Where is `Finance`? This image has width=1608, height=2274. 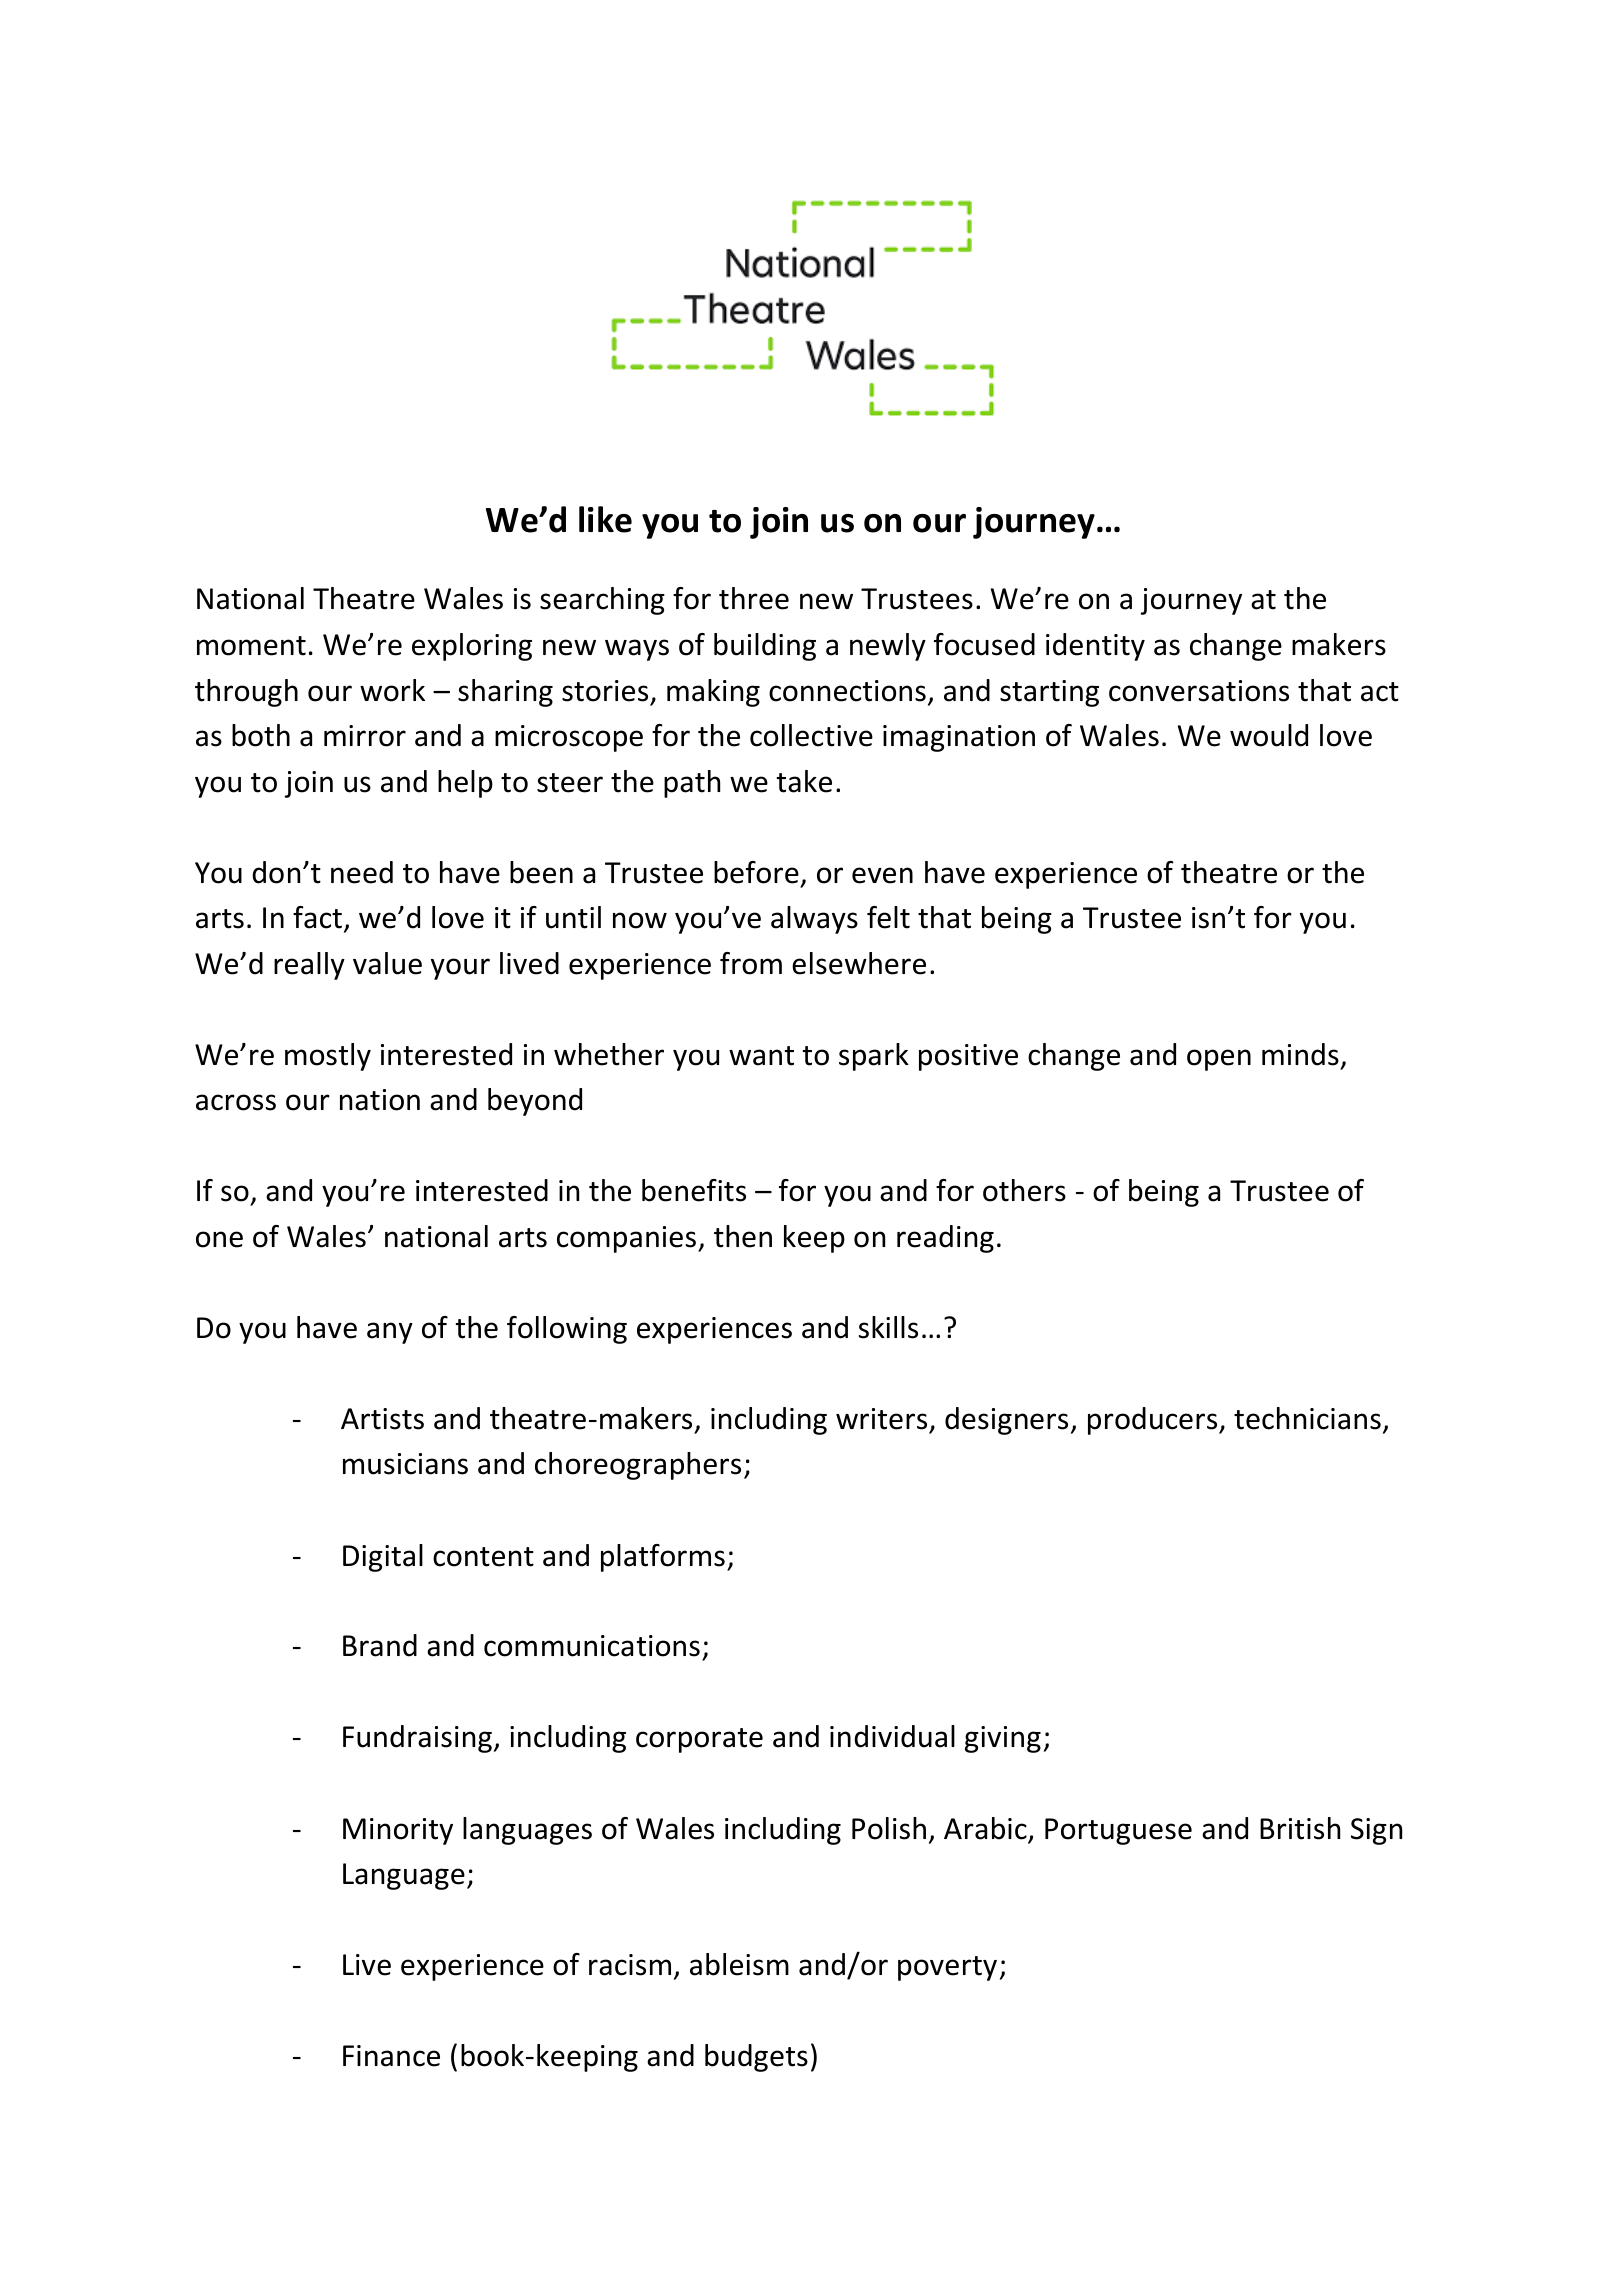 Finance is located at coordinates (391, 2056).
